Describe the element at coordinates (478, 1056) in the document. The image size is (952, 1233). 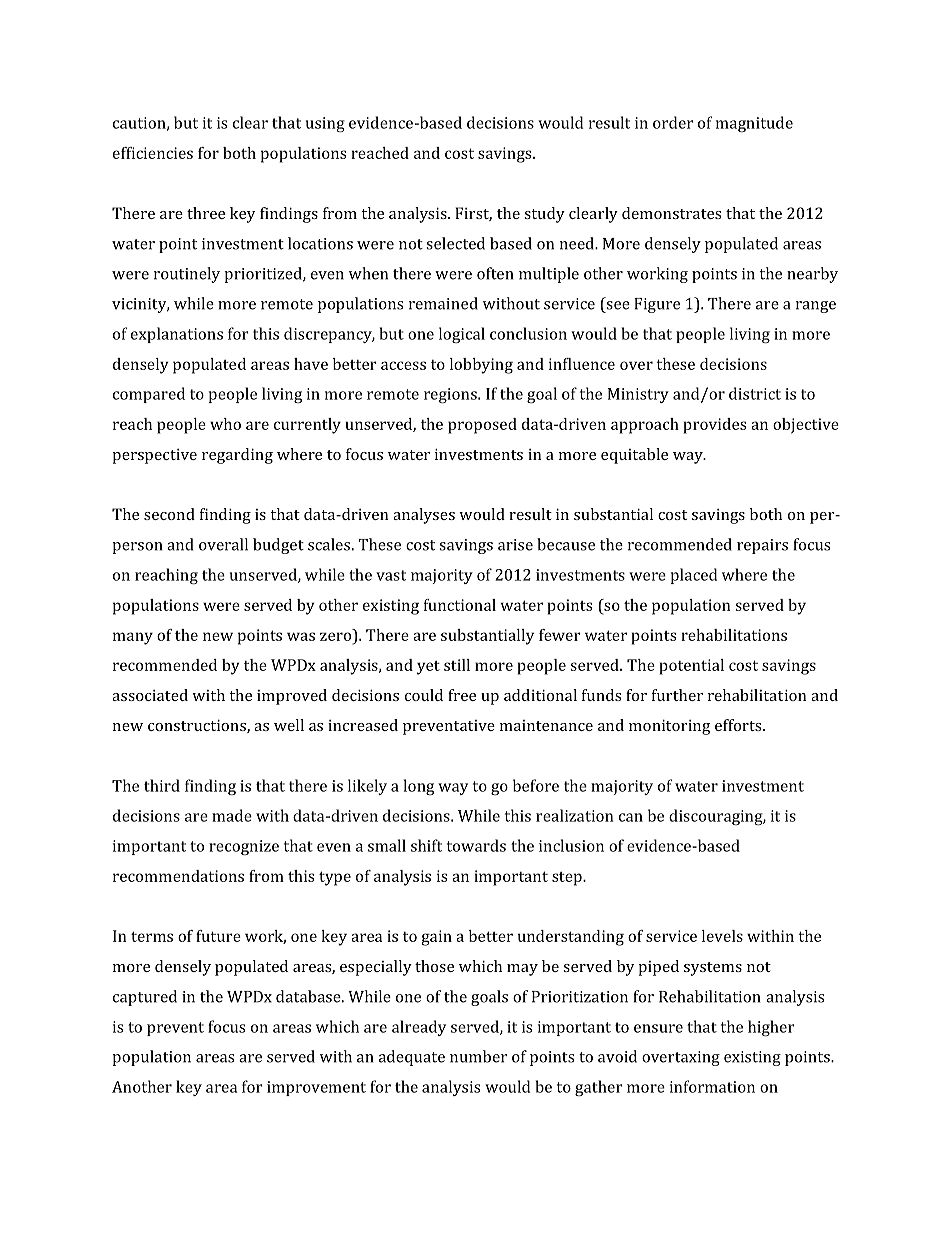
I see `number` at that location.
